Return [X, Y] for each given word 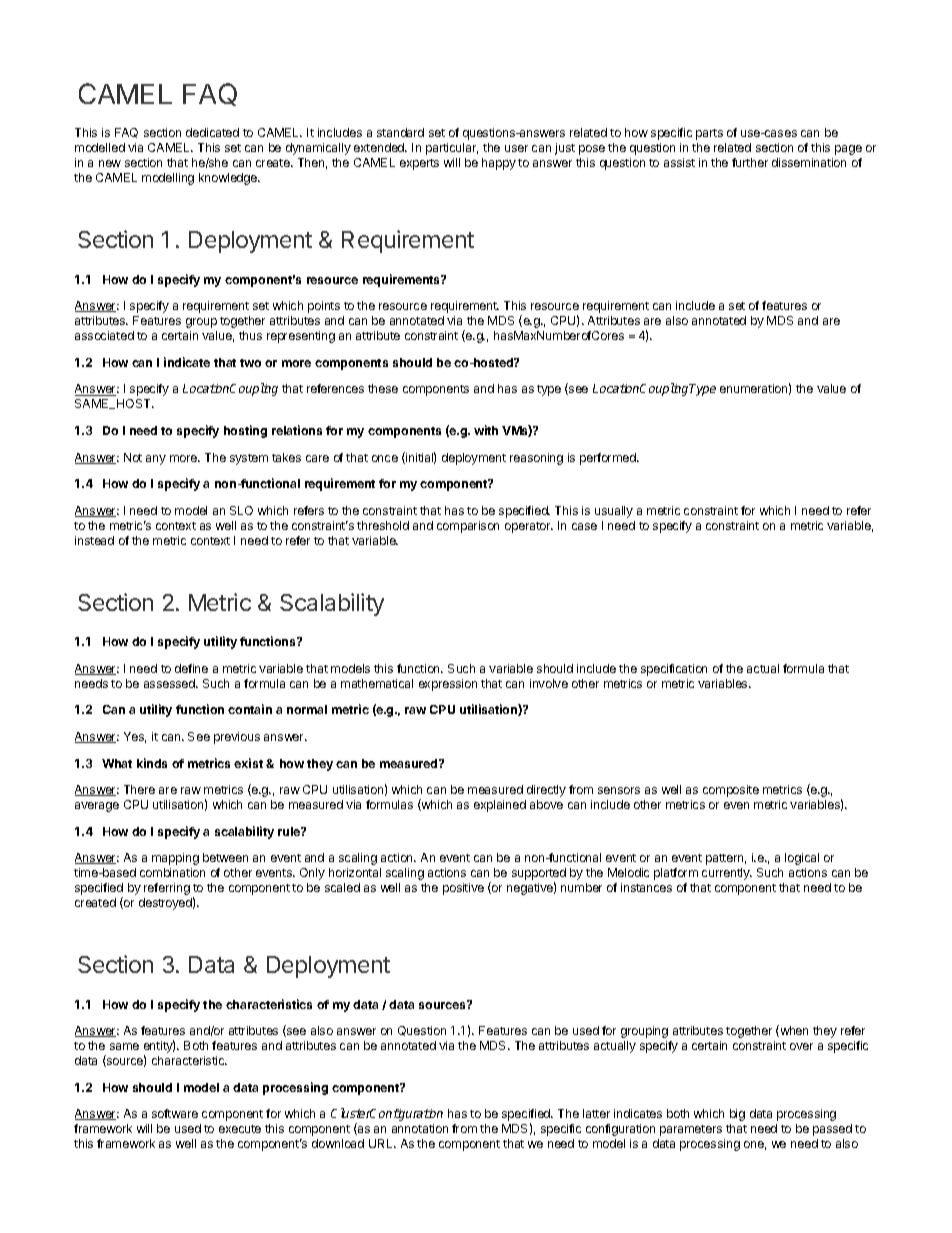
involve [549, 683]
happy [499, 164]
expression [448, 685]
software [175, 1113]
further [750, 162]
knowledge [229, 179]
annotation [420, 1128]
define [191, 668]
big [737, 1115]
